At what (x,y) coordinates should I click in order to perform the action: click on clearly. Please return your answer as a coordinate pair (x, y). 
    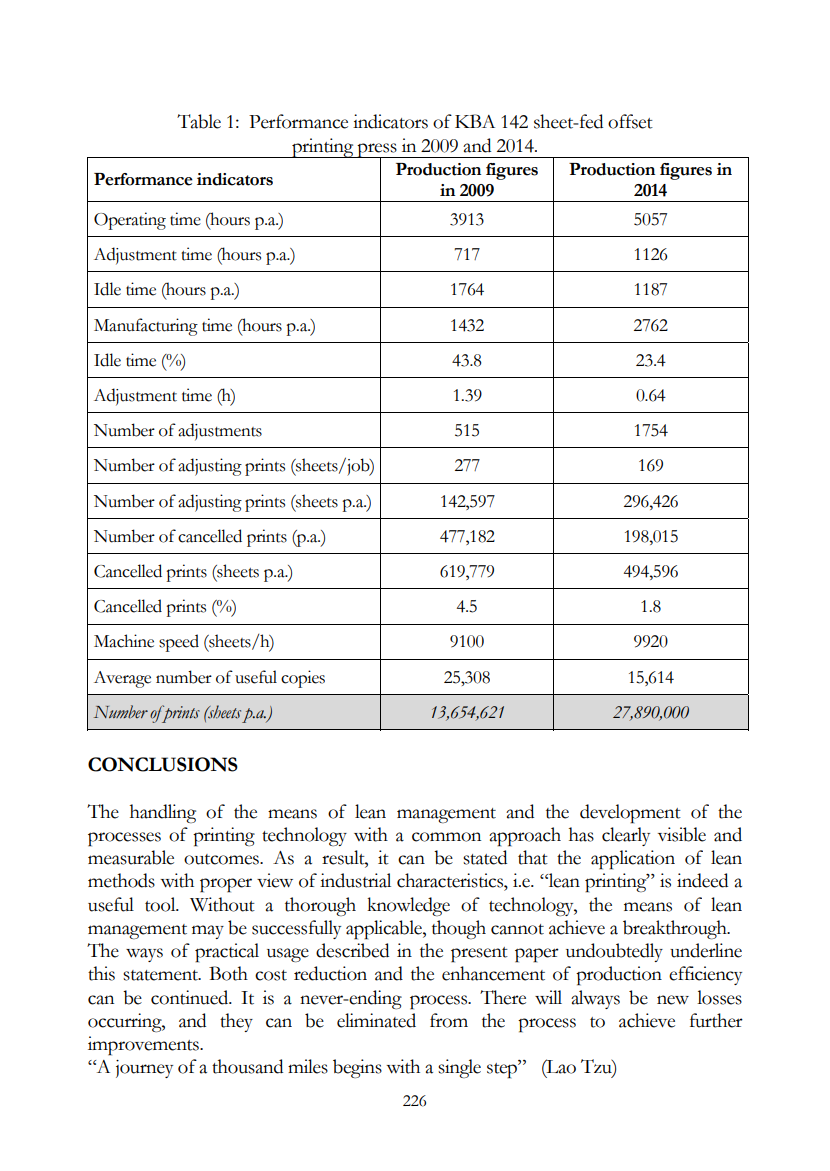
    Looking at the image, I should click on (626, 836).
